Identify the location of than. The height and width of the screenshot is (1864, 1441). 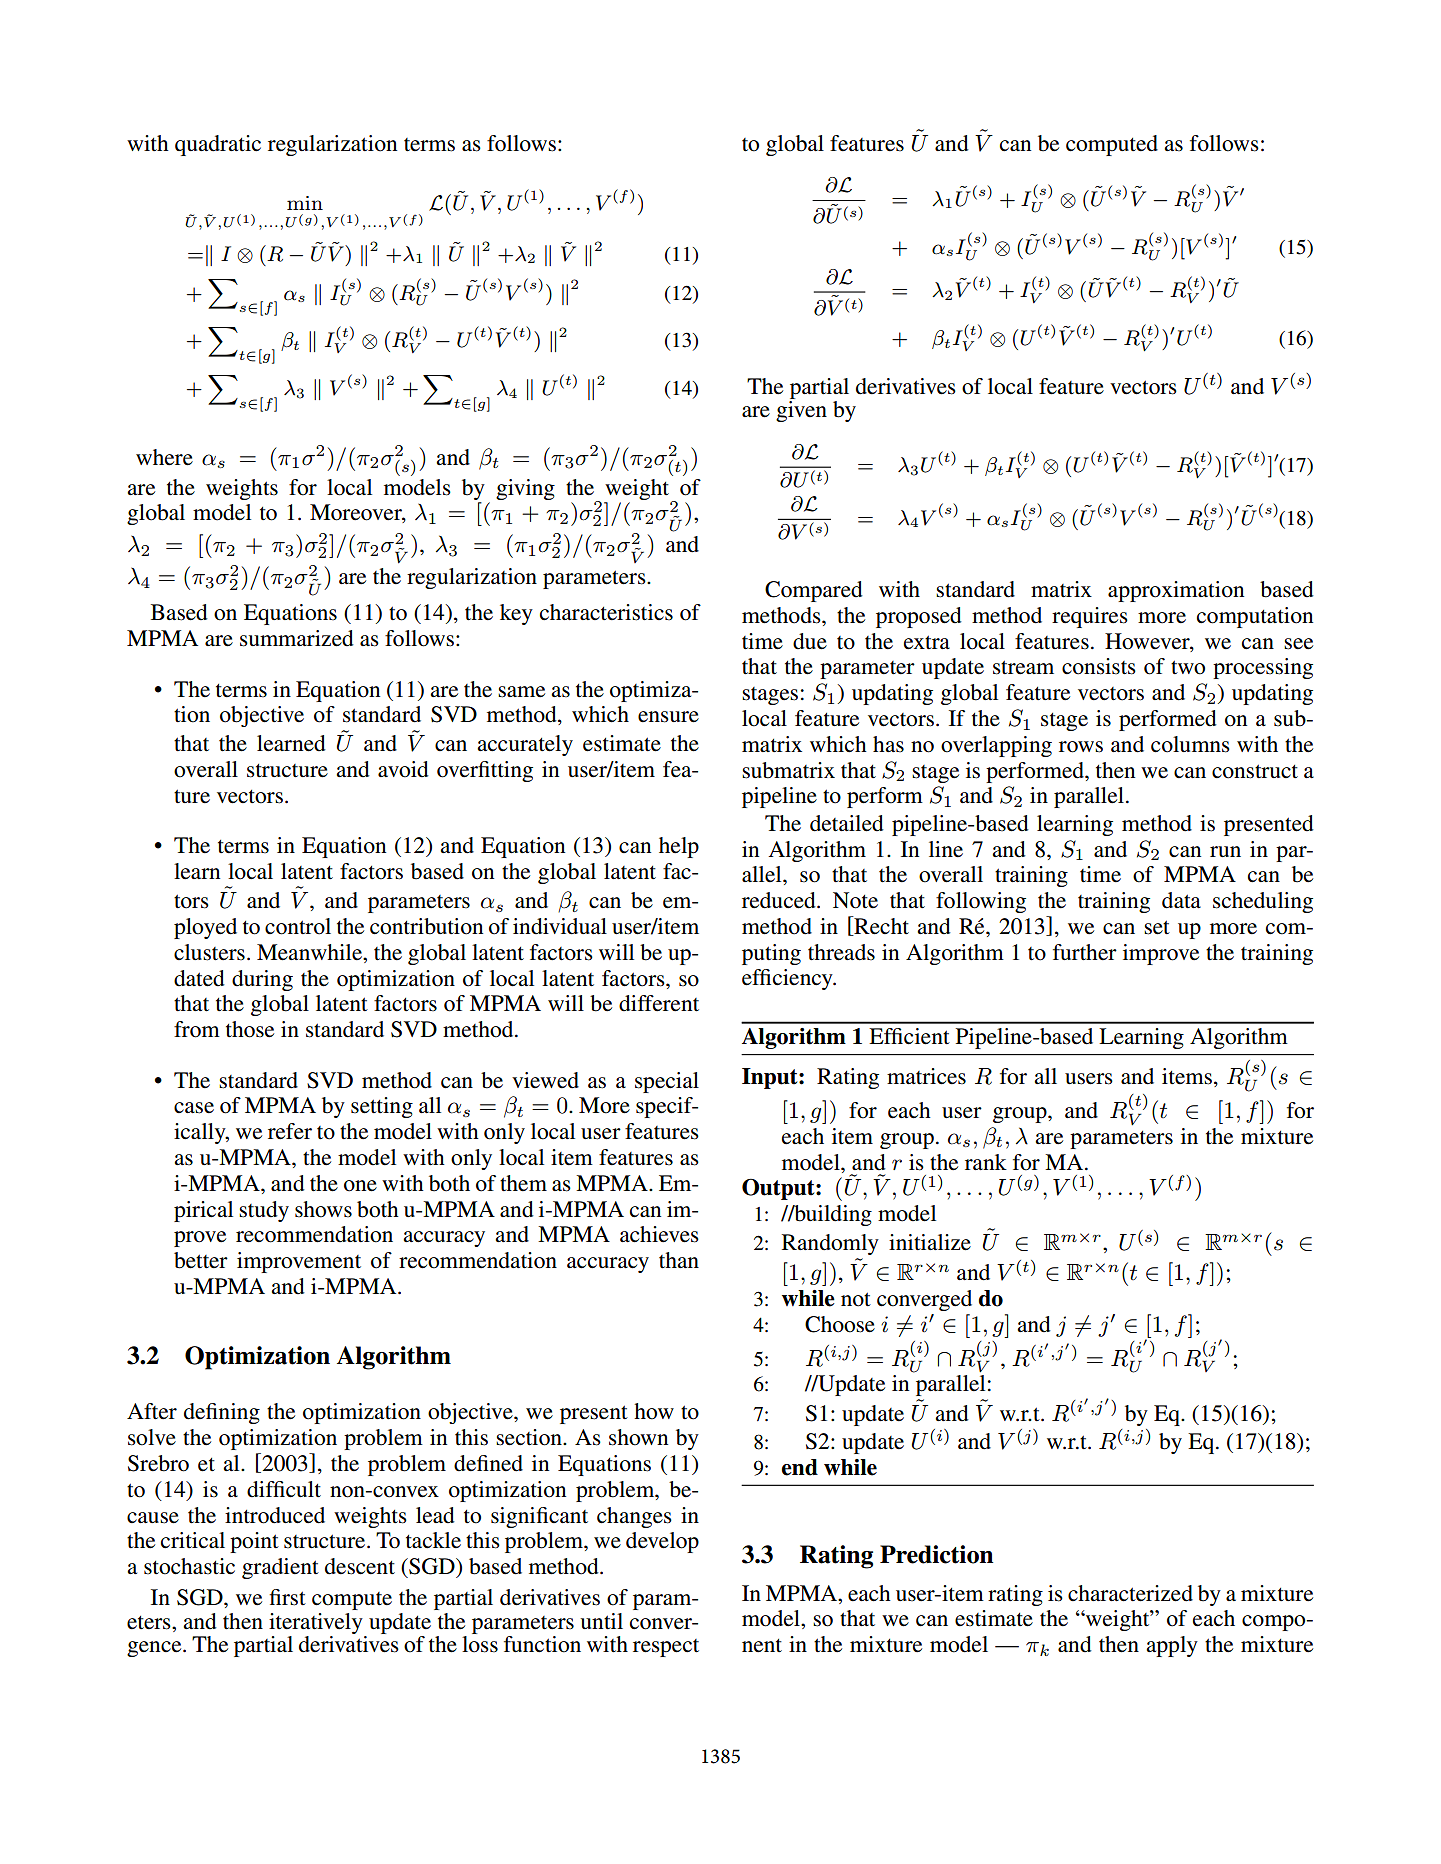
(679, 1260).
